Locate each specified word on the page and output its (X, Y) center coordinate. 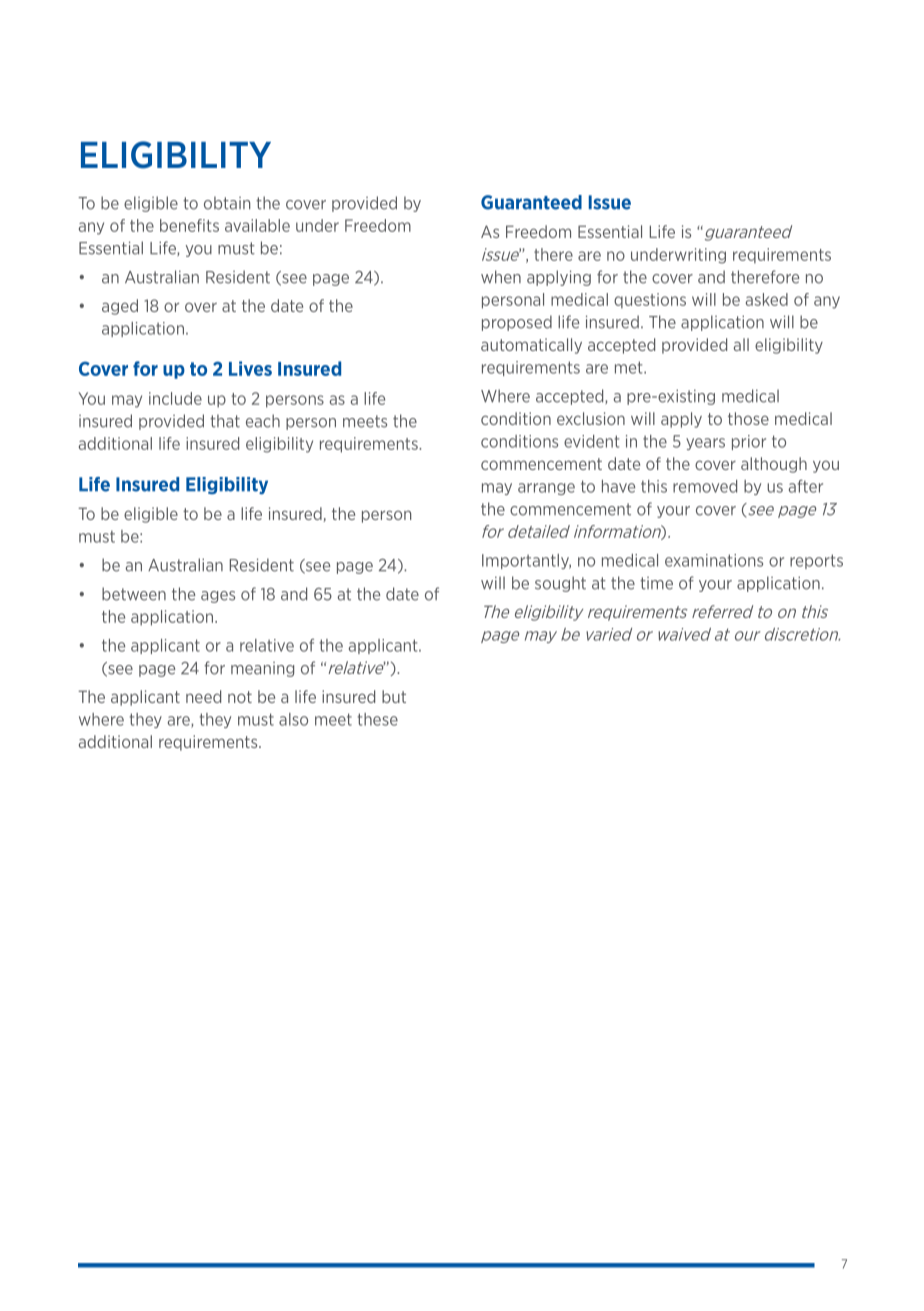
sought (560, 584)
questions (650, 301)
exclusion (591, 418)
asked (767, 299)
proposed (517, 323)
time (656, 583)
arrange (546, 489)
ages (218, 597)
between (134, 594)
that (225, 421)
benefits (189, 225)
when (501, 277)
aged (120, 307)
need (203, 696)
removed (705, 486)
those (748, 418)
